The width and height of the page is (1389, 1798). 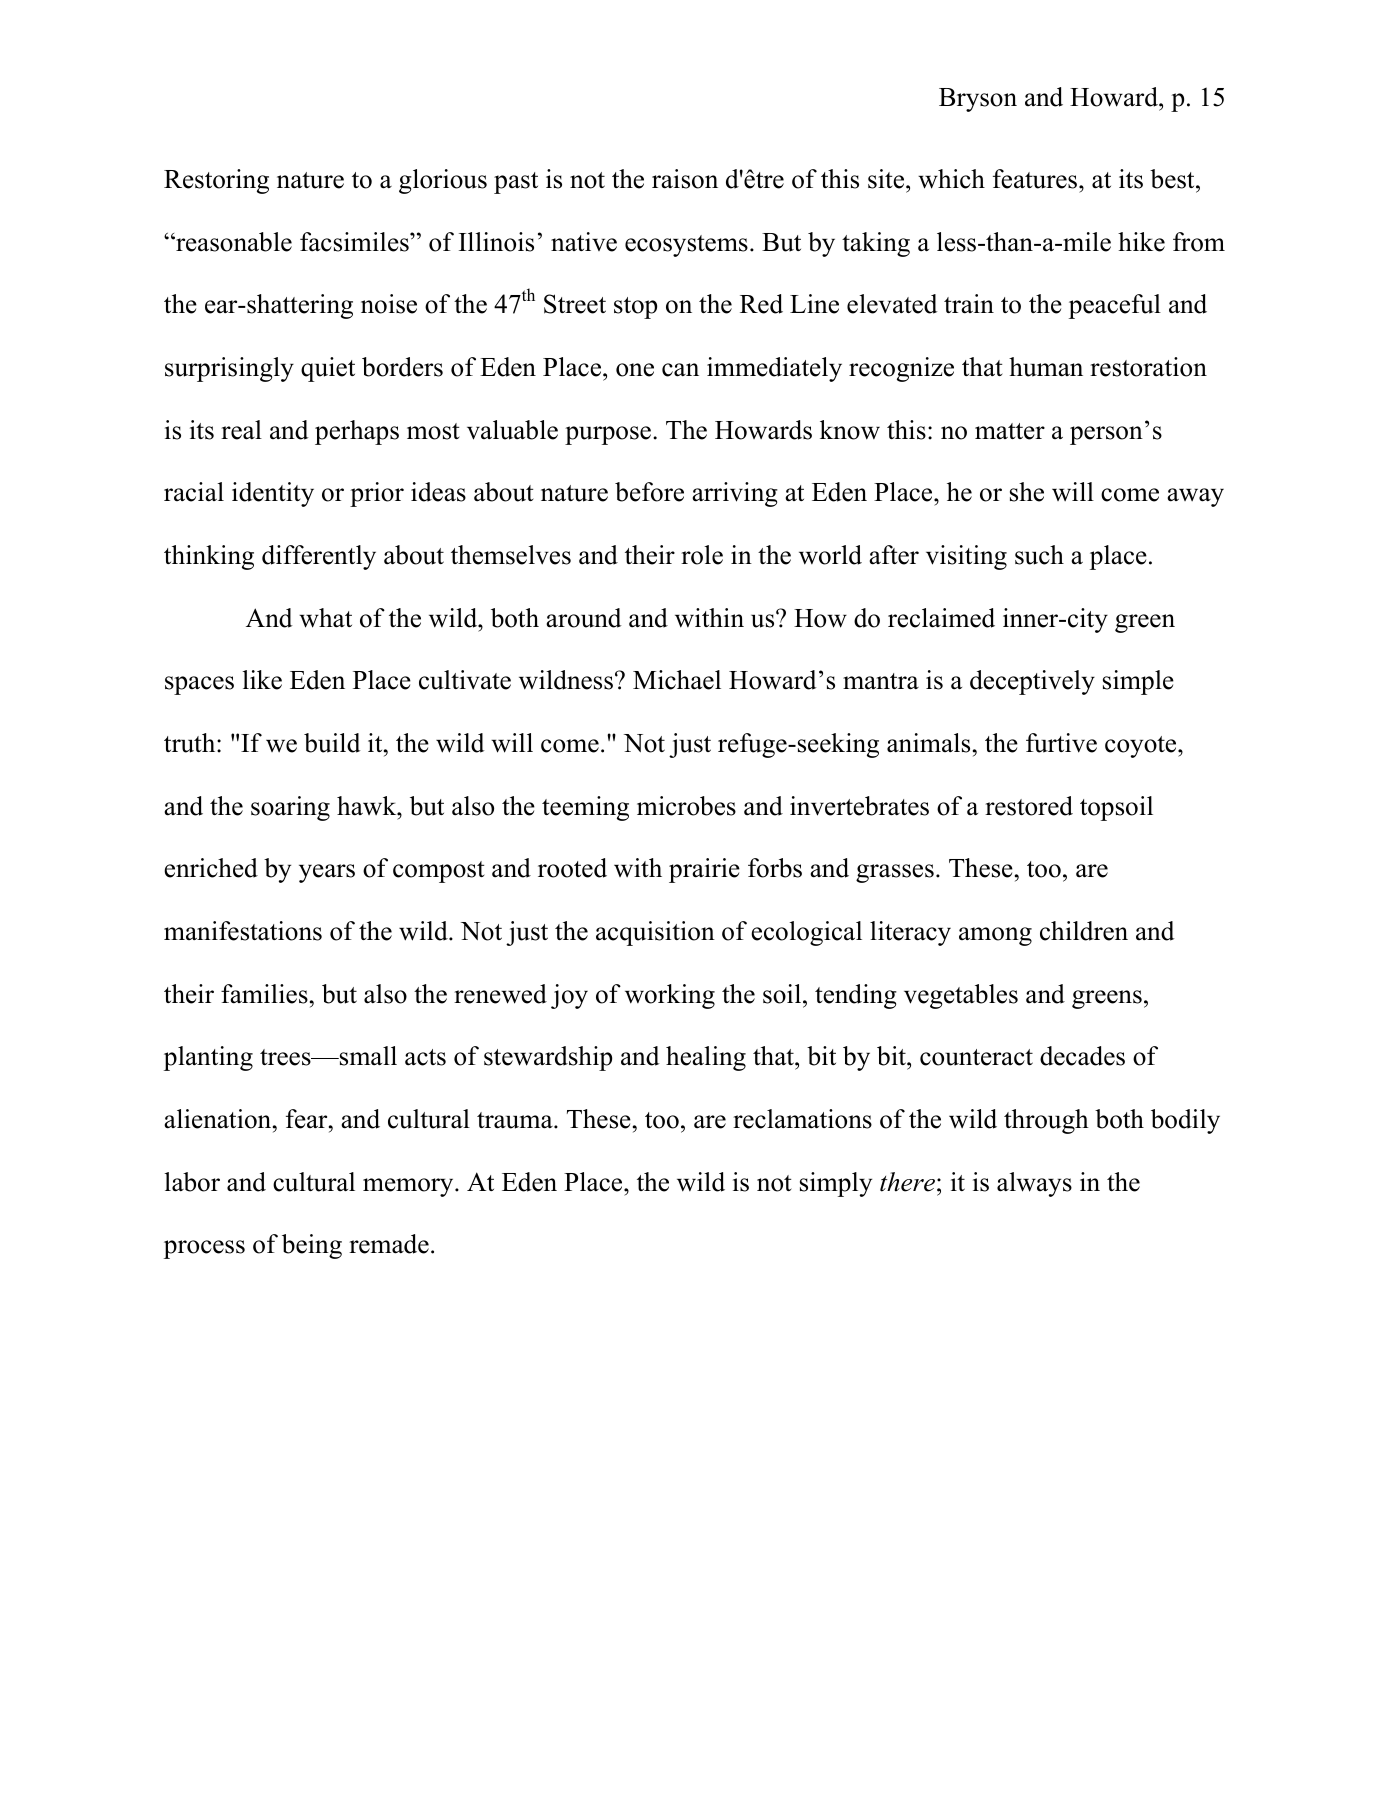 I want to click on like, so click(x=262, y=680).
